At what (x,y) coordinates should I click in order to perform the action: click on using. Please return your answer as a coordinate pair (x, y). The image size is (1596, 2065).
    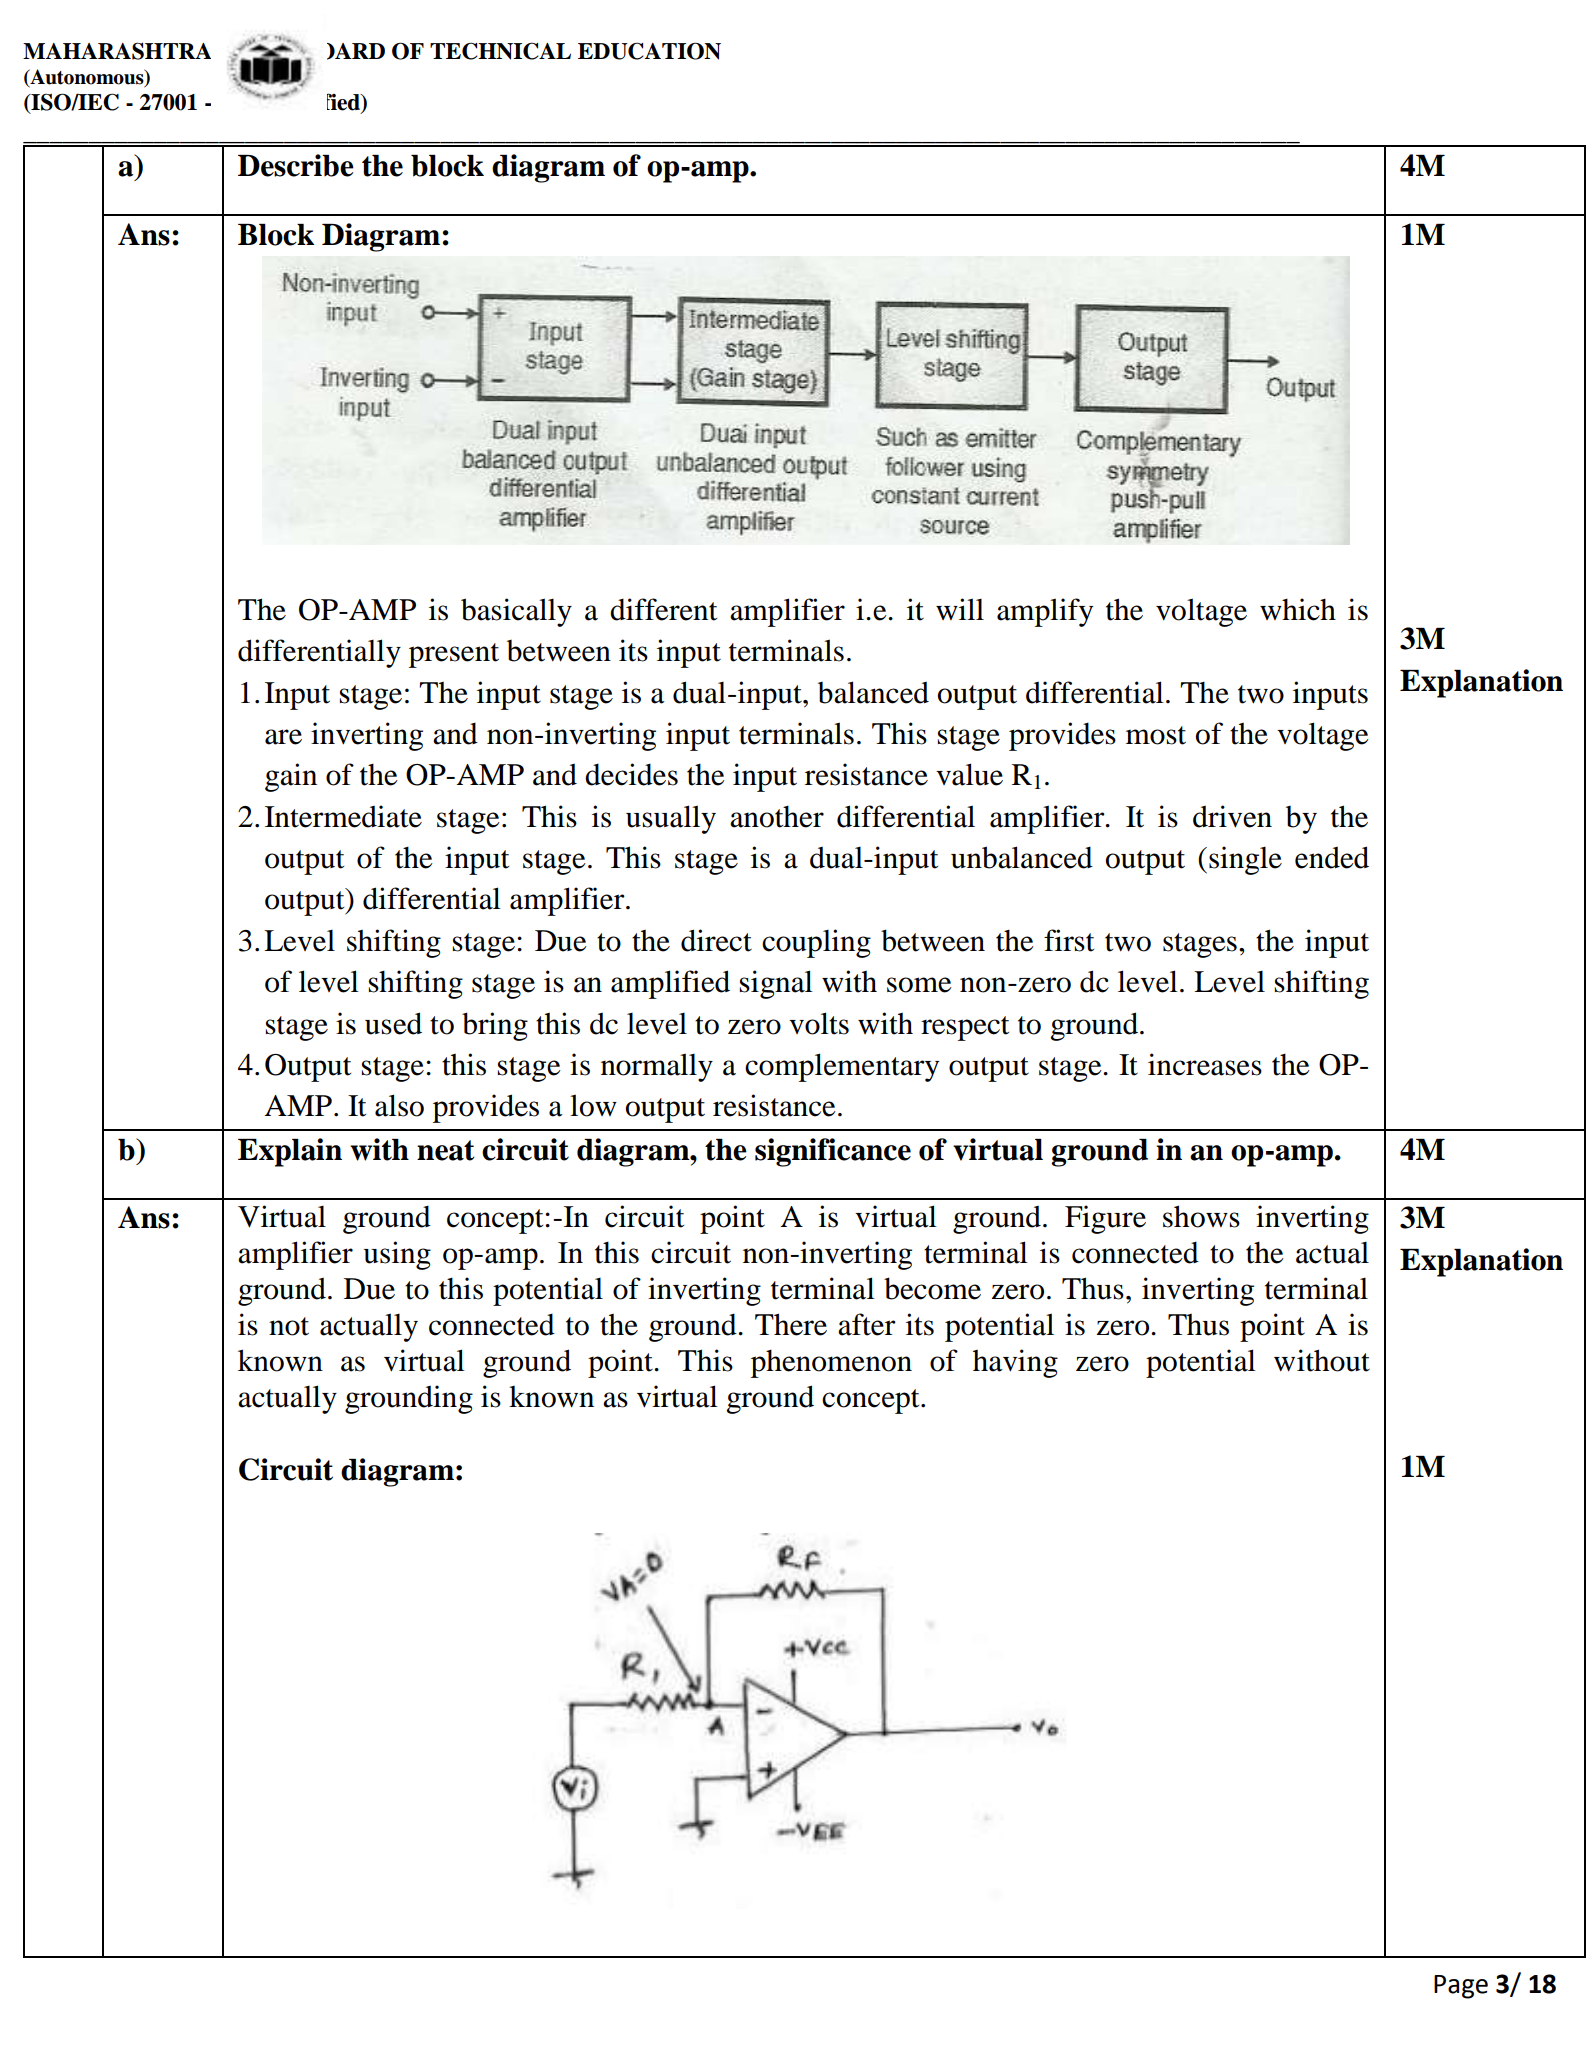
    Looking at the image, I should click on (397, 1255).
